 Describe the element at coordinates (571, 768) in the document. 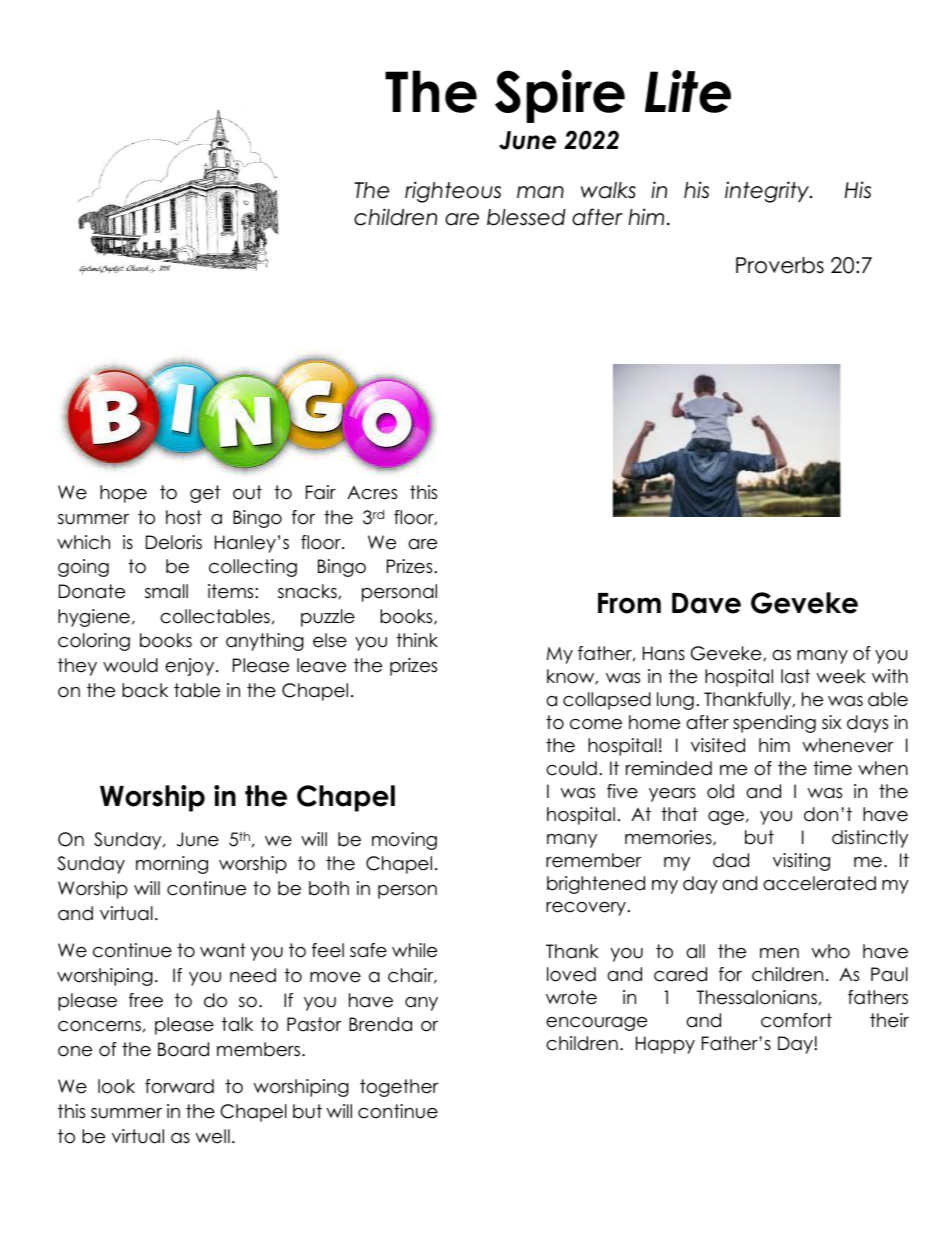

I see `could` at that location.
